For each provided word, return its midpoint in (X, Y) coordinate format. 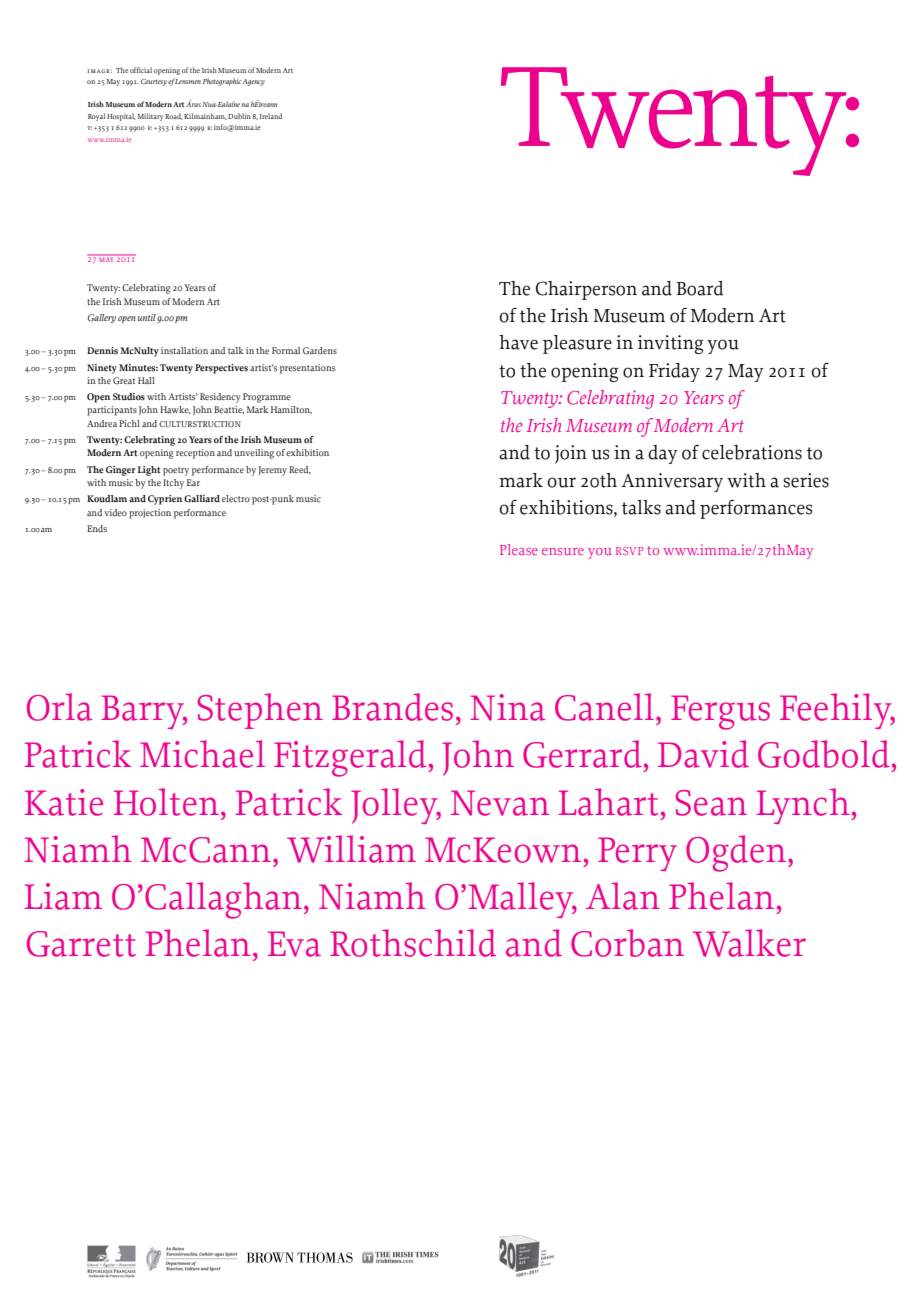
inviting (671, 344)
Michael (202, 754)
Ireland (271, 116)
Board (700, 288)
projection (150, 514)
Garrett (81, 944)
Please (519, 549)
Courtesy (154, 82)
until (147, 317)
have (518, 342)
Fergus (720, 712)
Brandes (392, 707)
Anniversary (672, 482)
